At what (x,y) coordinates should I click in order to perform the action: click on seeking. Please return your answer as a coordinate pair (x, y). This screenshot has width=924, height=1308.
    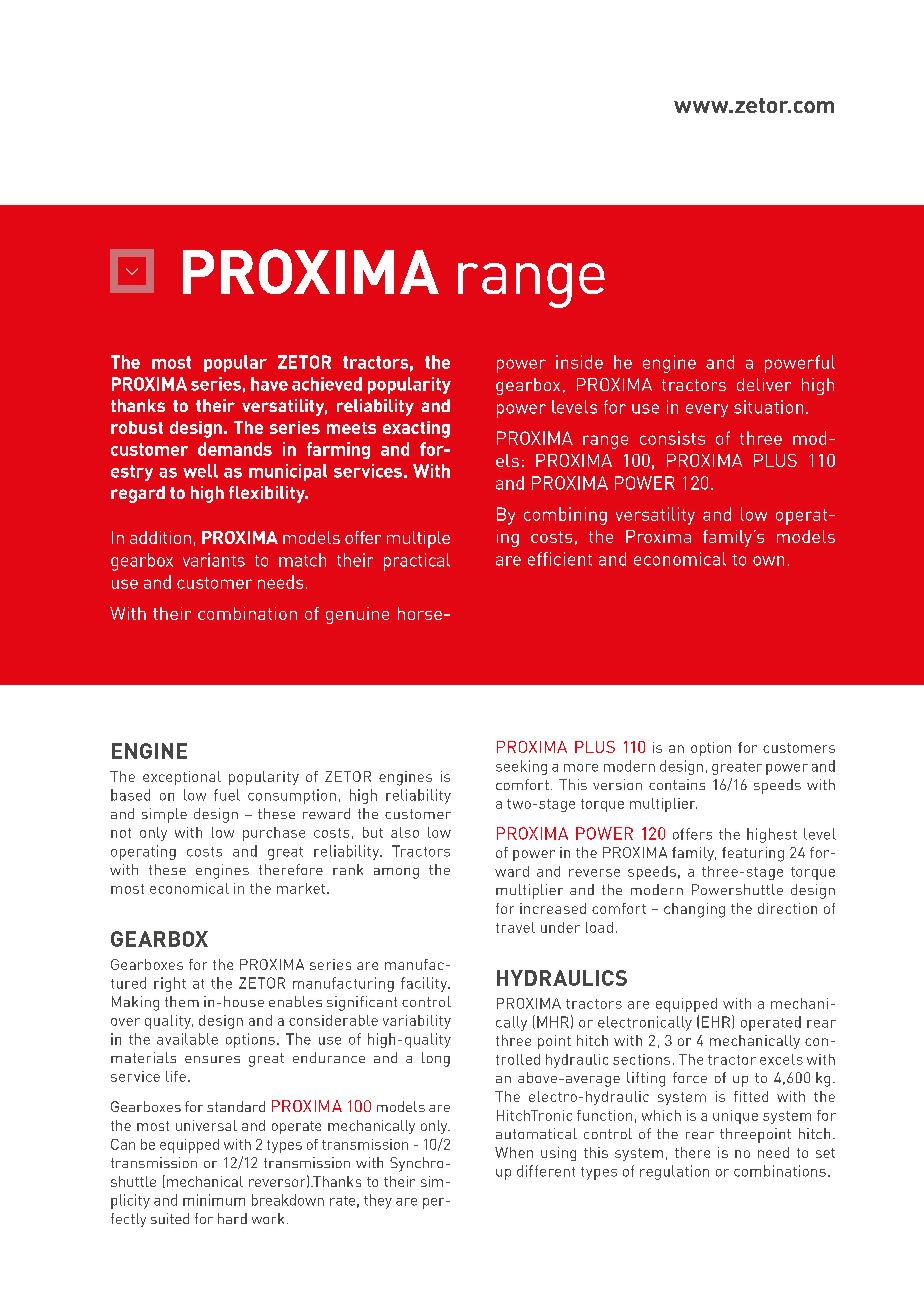
    Looking at the image, I should click on (521, 767).
